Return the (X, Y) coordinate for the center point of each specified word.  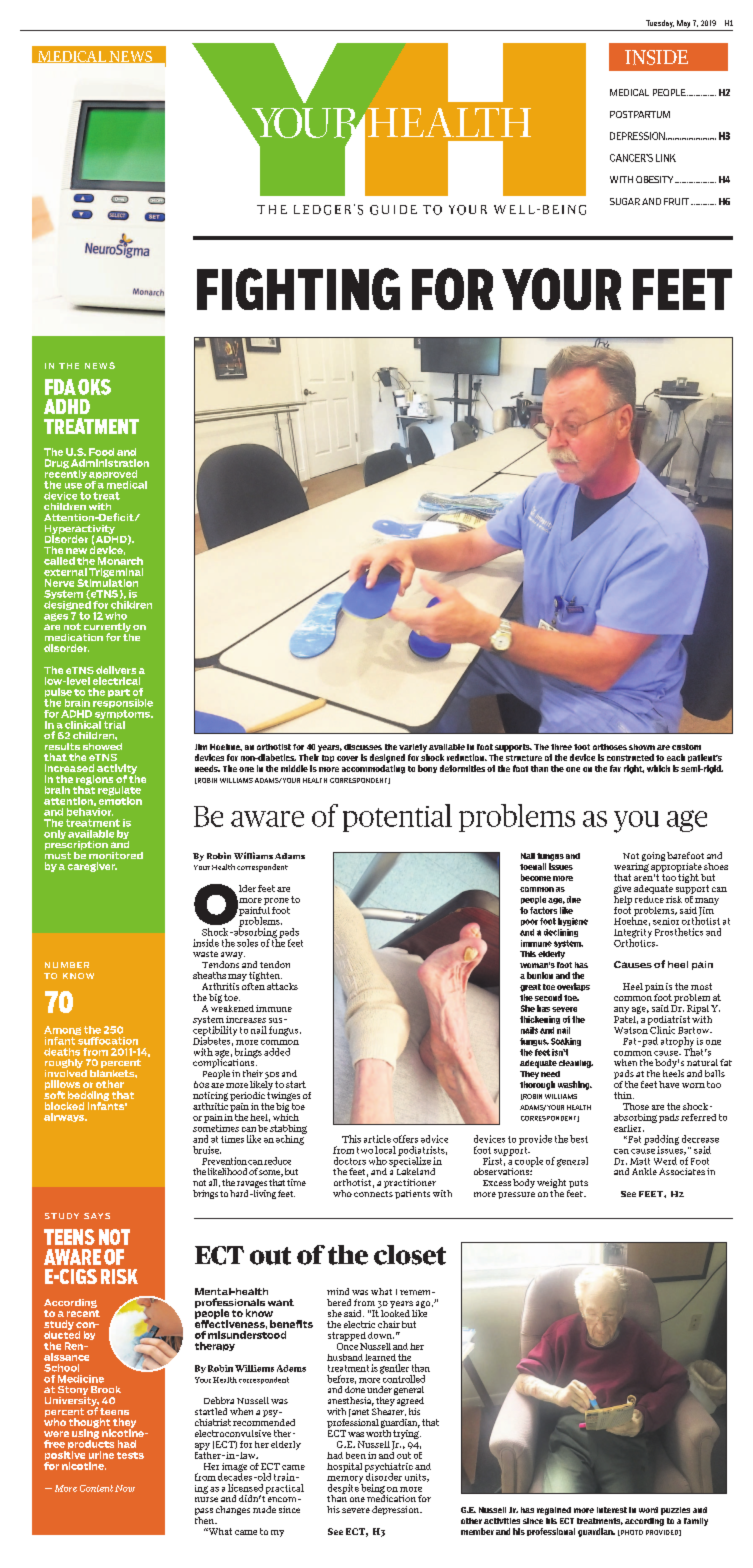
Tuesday (660, 24)
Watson (631, 1029)
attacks (282, 986)
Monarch (120, 561)
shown (642, 747)
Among (62, 1032)
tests (130, 1455)
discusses (363, 747)
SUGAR (625, 201)
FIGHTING (298, 289)
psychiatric (389, 1468)
